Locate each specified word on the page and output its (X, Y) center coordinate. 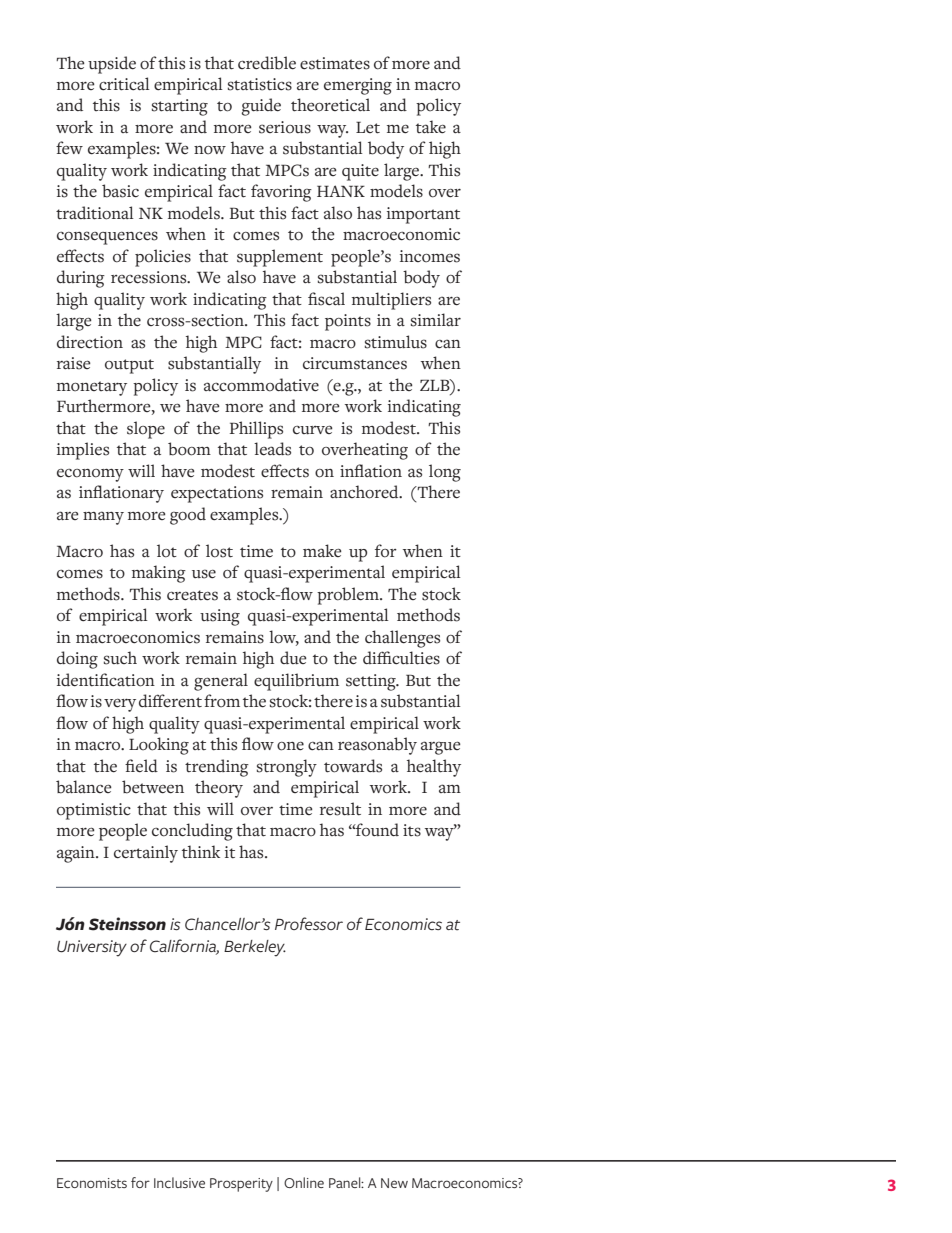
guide (261, 107)
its (412, 830)
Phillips (256, 430)
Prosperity (241, 1185)
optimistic (94, 811)
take (431, 127)
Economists (92, 1183)
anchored (365, 492)
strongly (287, 768)
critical (124, 84)
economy (90, 475)
